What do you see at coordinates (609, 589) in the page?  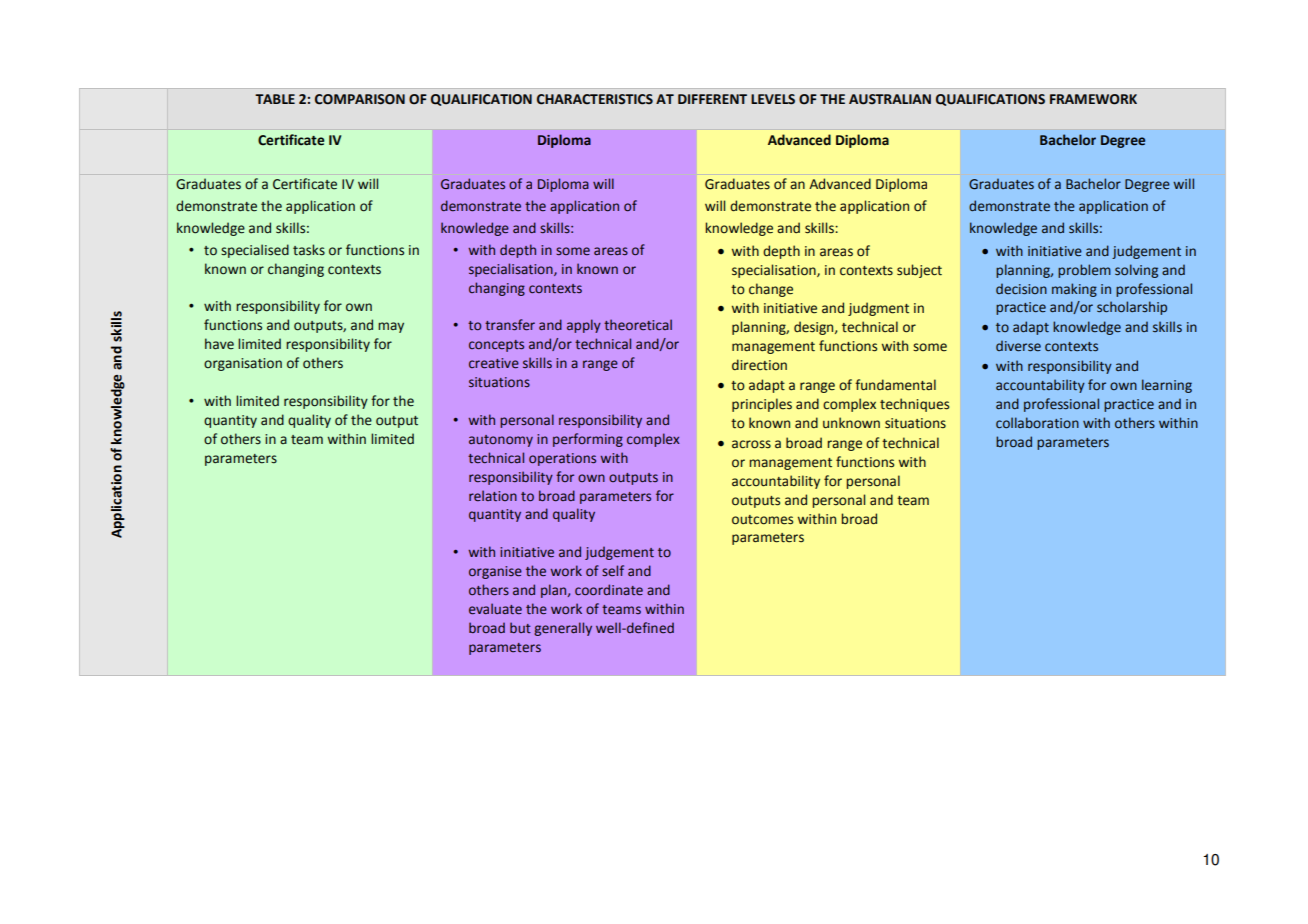 I see `coordinate` at bounding box center [609, 589].
